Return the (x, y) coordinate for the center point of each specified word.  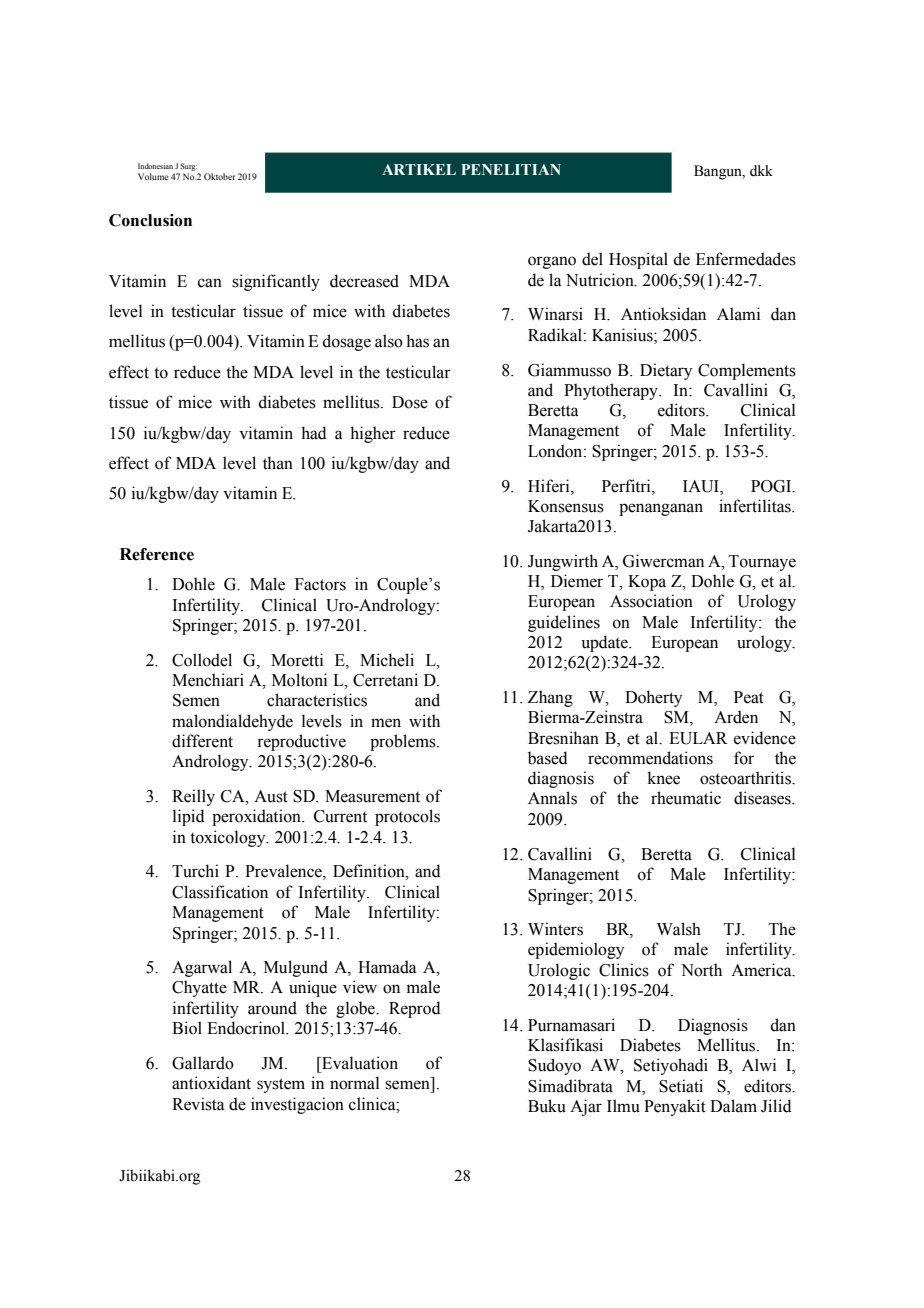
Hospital (638, 260)
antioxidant (211, 1083)
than (278, 463)
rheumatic (686, 798)
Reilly (193, 797)
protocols (407, 817)
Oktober (220, 176)
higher (373, 434)
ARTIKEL (419, 169)
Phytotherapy (612, 391)
